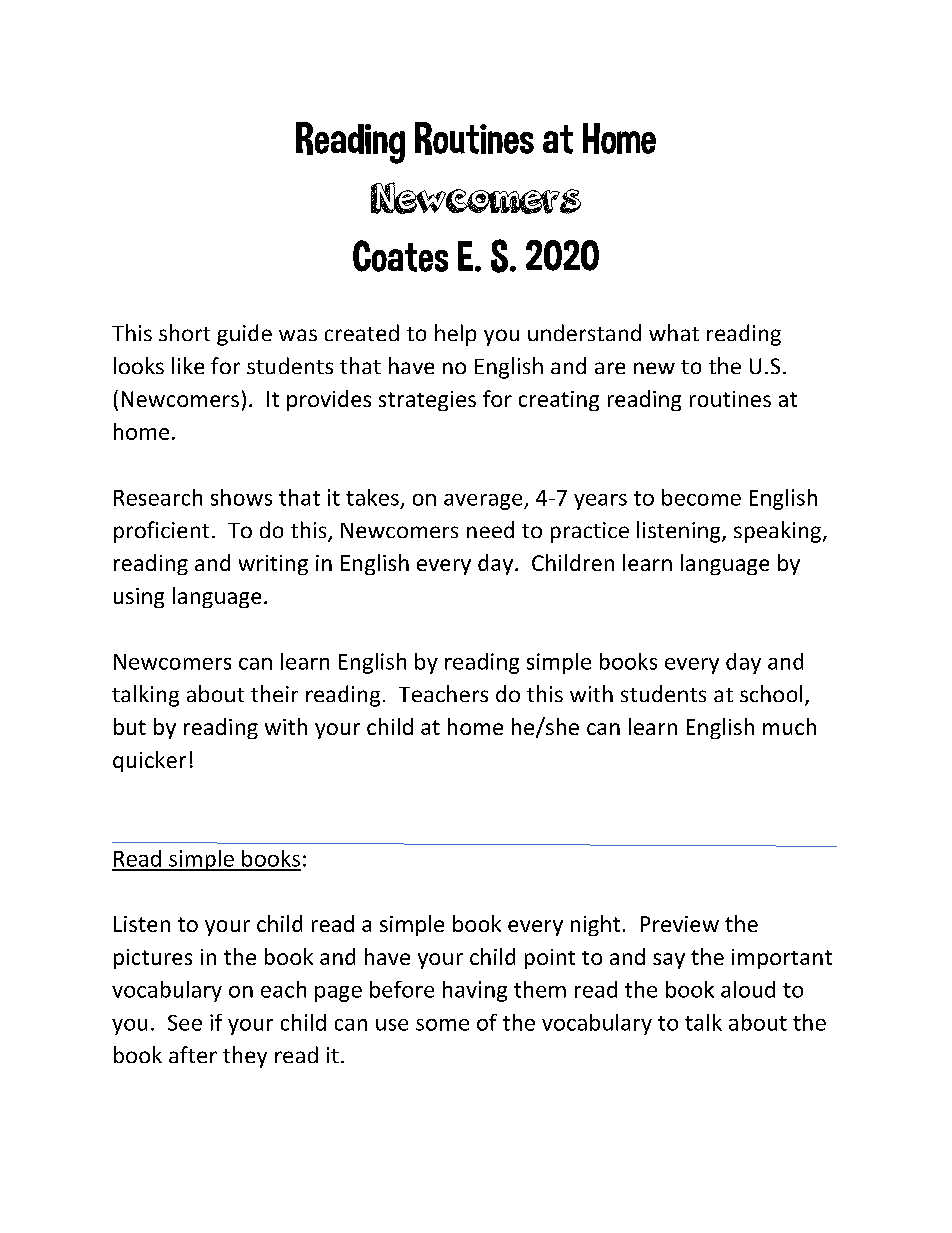  I want to click on quicker, so click(149, 761).
